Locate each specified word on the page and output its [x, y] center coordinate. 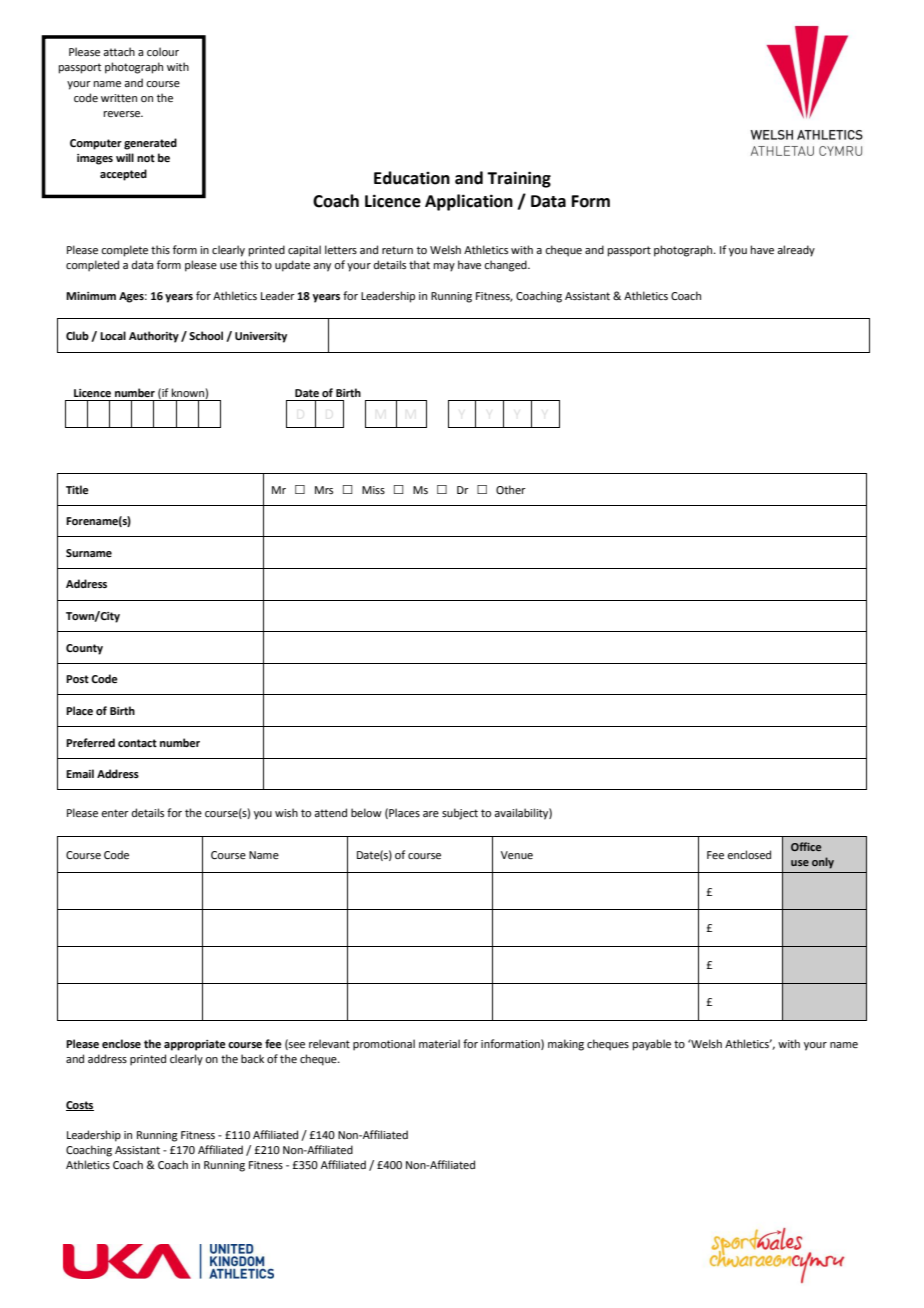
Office [806, 846]
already [796, 251]
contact [137, 743]
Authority [154, 337]
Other [511, 489]
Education [412, 178]
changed [506, 266]
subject [460, 814]
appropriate [195, 1045]
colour [163, 51]
